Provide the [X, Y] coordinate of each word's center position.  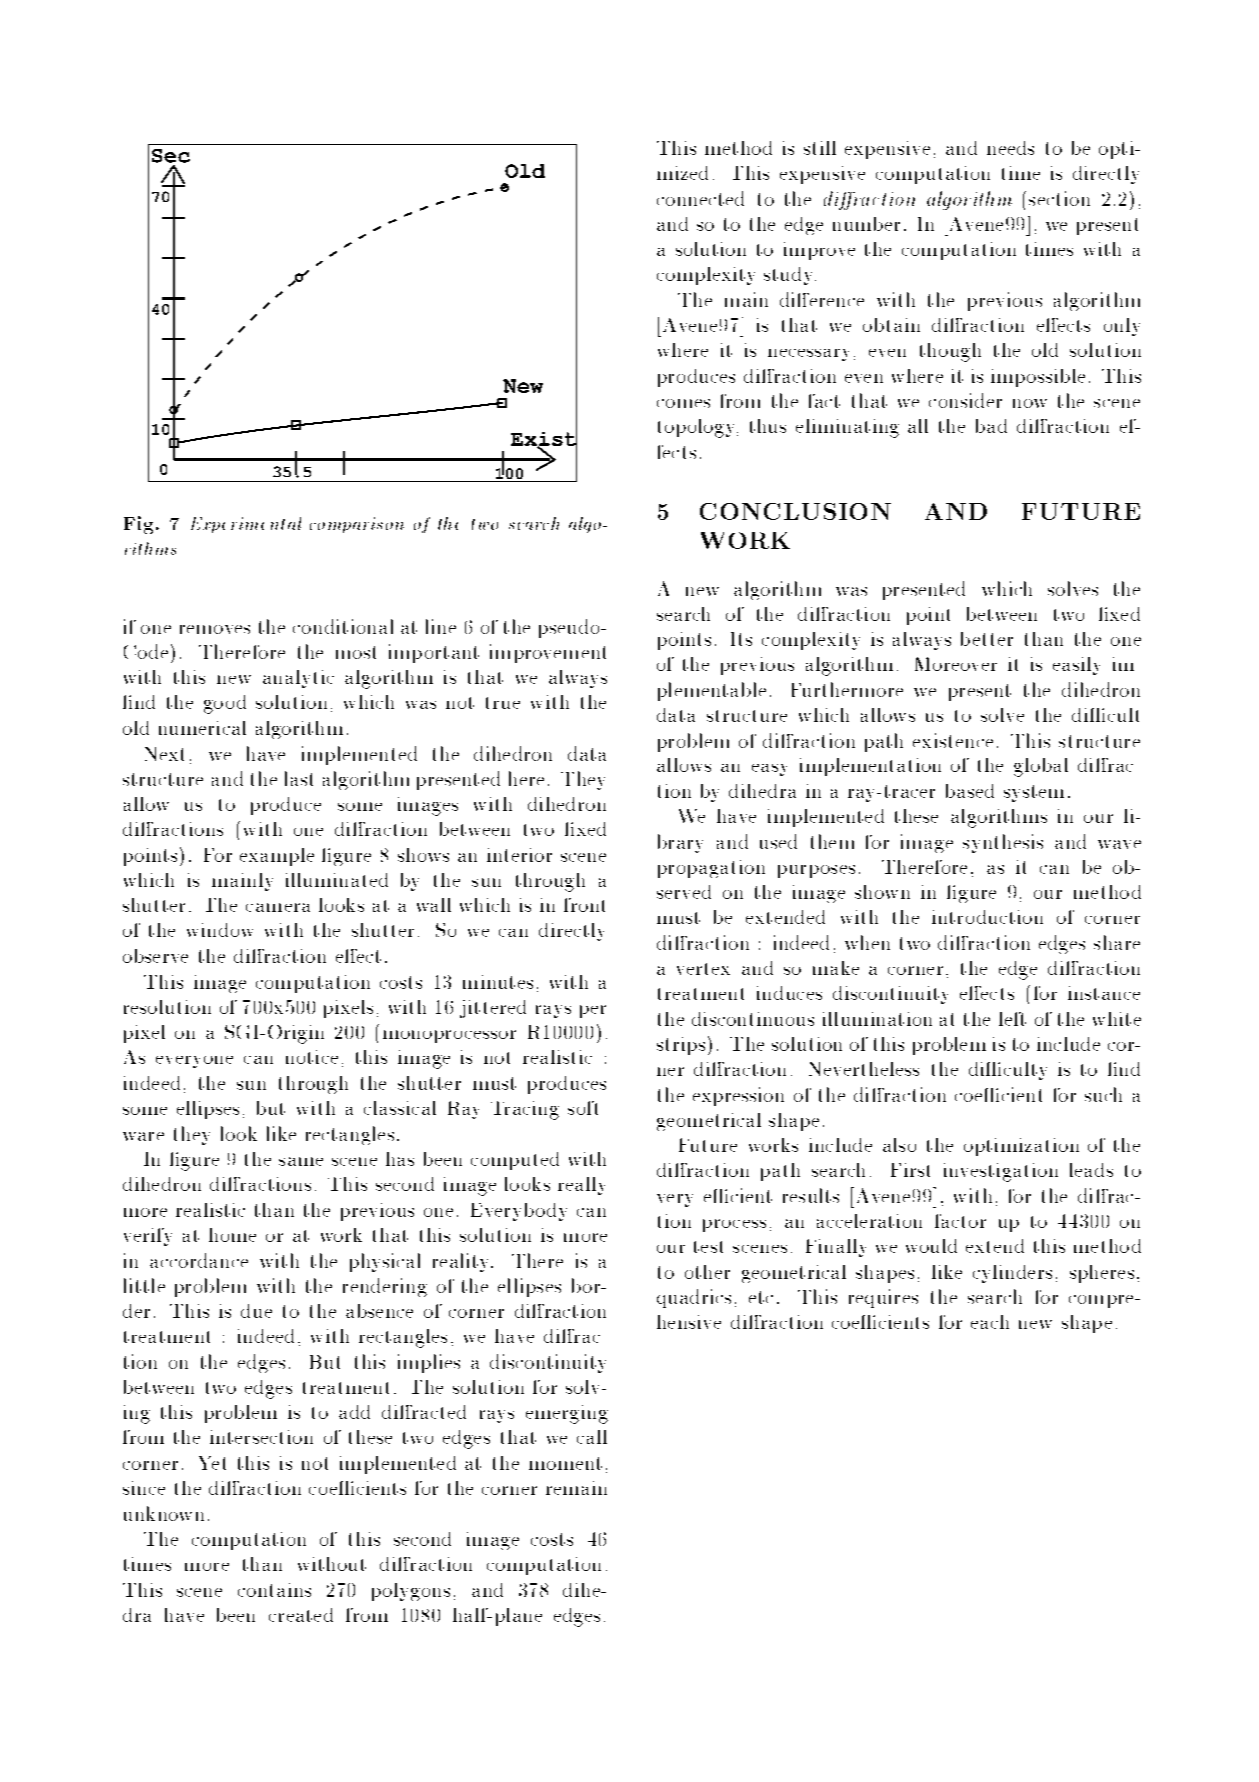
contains [274, 1590]
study [790, 276]
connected [700, 198]
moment [565, 1463]
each [990, 1322]
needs [1010, 148]
